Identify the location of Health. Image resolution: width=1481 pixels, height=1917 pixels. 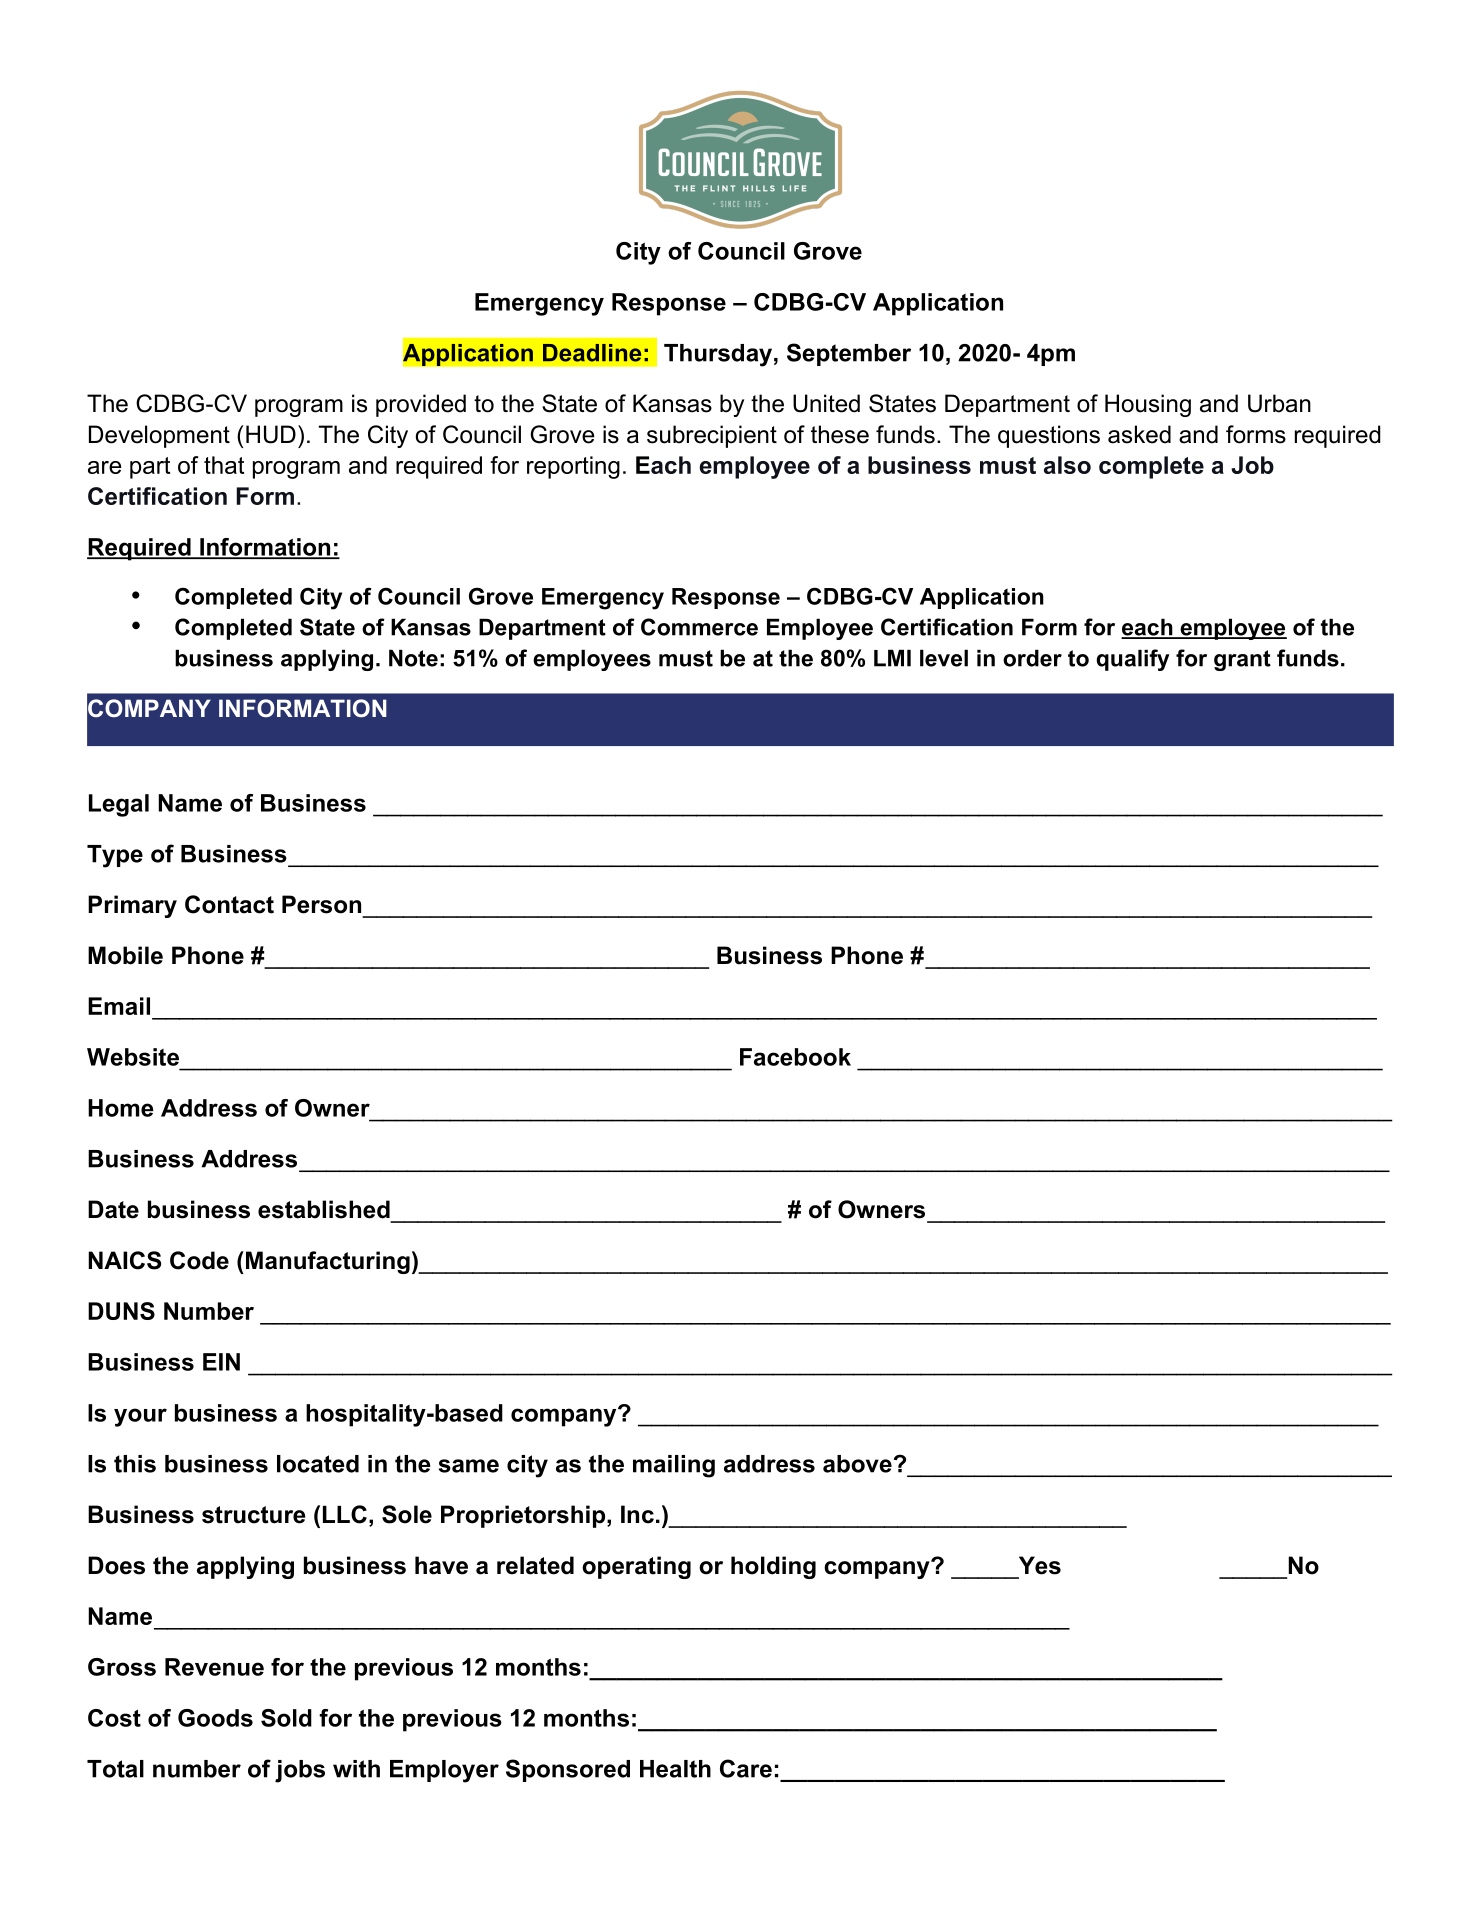
(675, 1769).
